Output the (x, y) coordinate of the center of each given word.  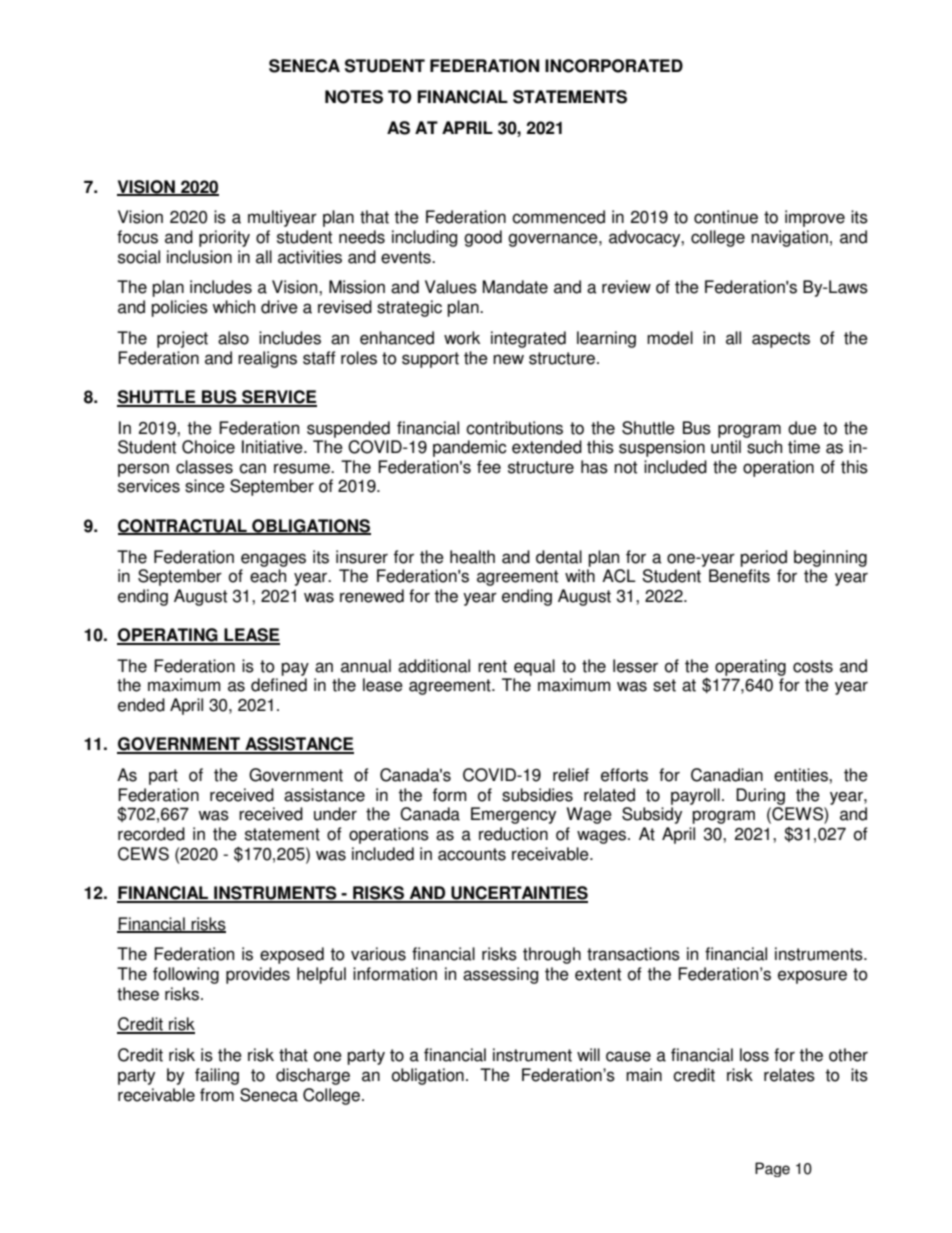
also (233, 338)
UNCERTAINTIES (518, 894)
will (588, 1054)
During (760, 796)
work (462, 338)
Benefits (739, 576)
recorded (151, 834)
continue (726, 217)
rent (492, 666)
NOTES (354, 97)
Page (772, 1169)
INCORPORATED (614, 66)
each (268, 576)
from (217, 1095)
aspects (781, 340)
